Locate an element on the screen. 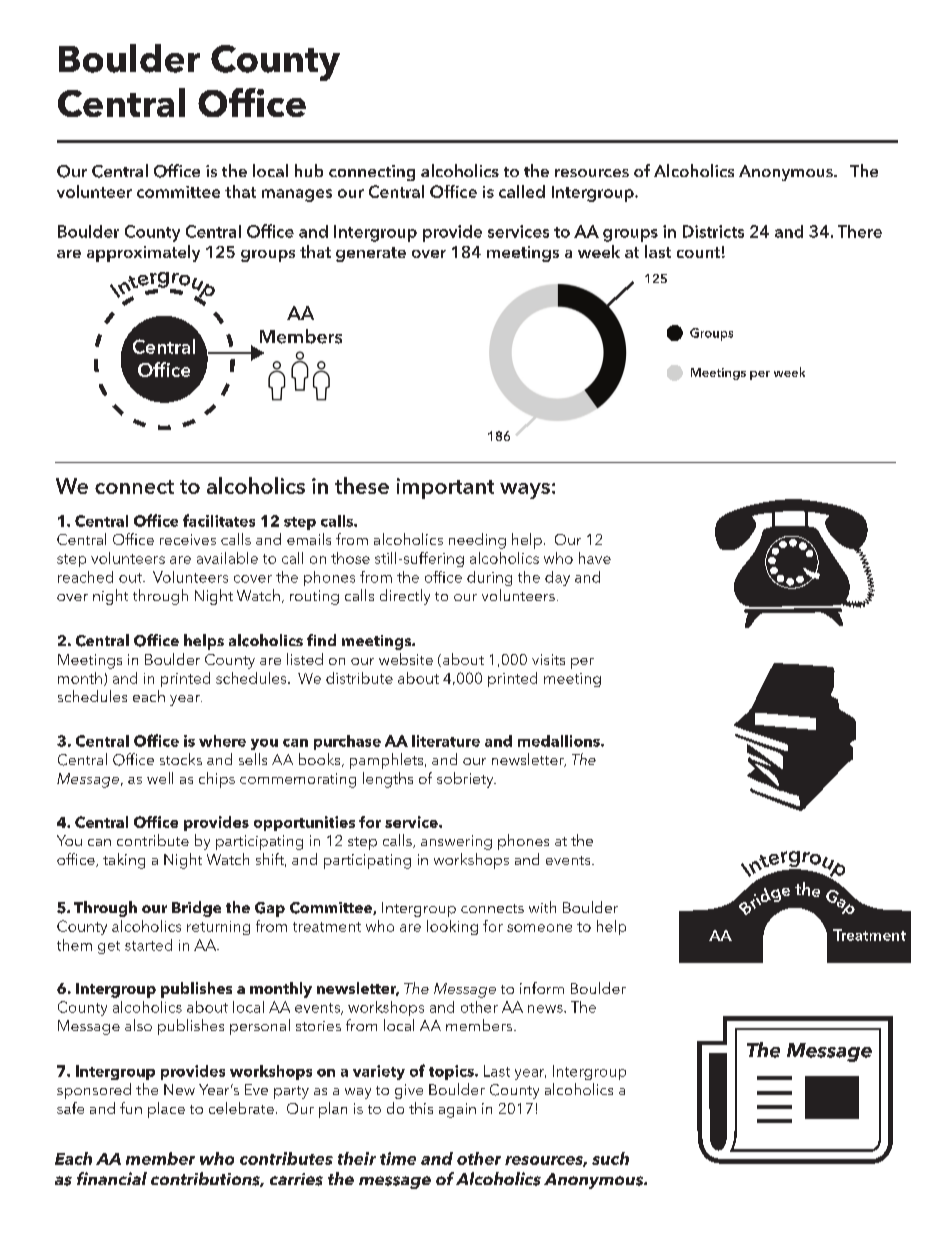  website is located at coordinates (406, 659).
